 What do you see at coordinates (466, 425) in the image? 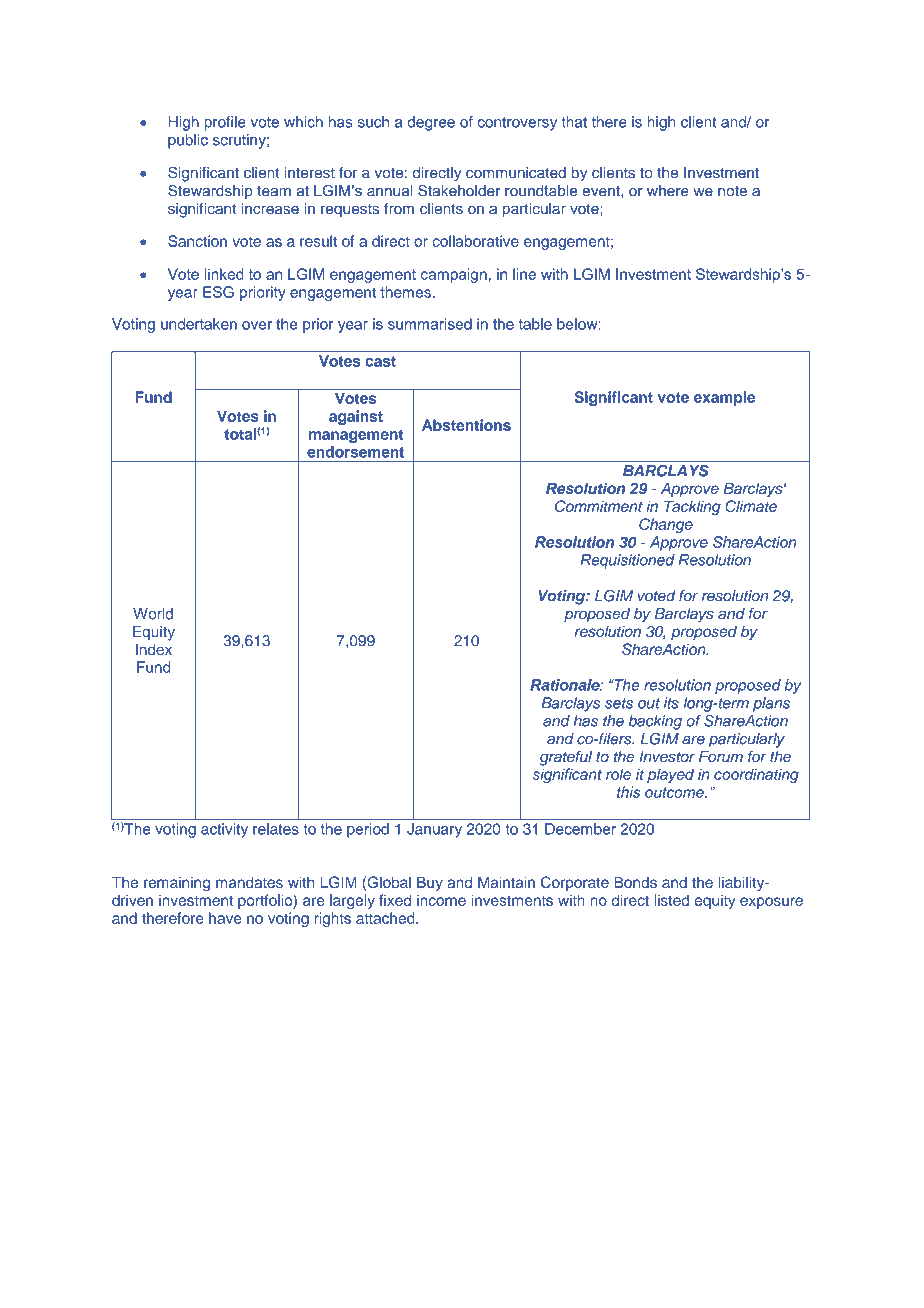
I see `Abstentions` at bounding box center [466, 425].
